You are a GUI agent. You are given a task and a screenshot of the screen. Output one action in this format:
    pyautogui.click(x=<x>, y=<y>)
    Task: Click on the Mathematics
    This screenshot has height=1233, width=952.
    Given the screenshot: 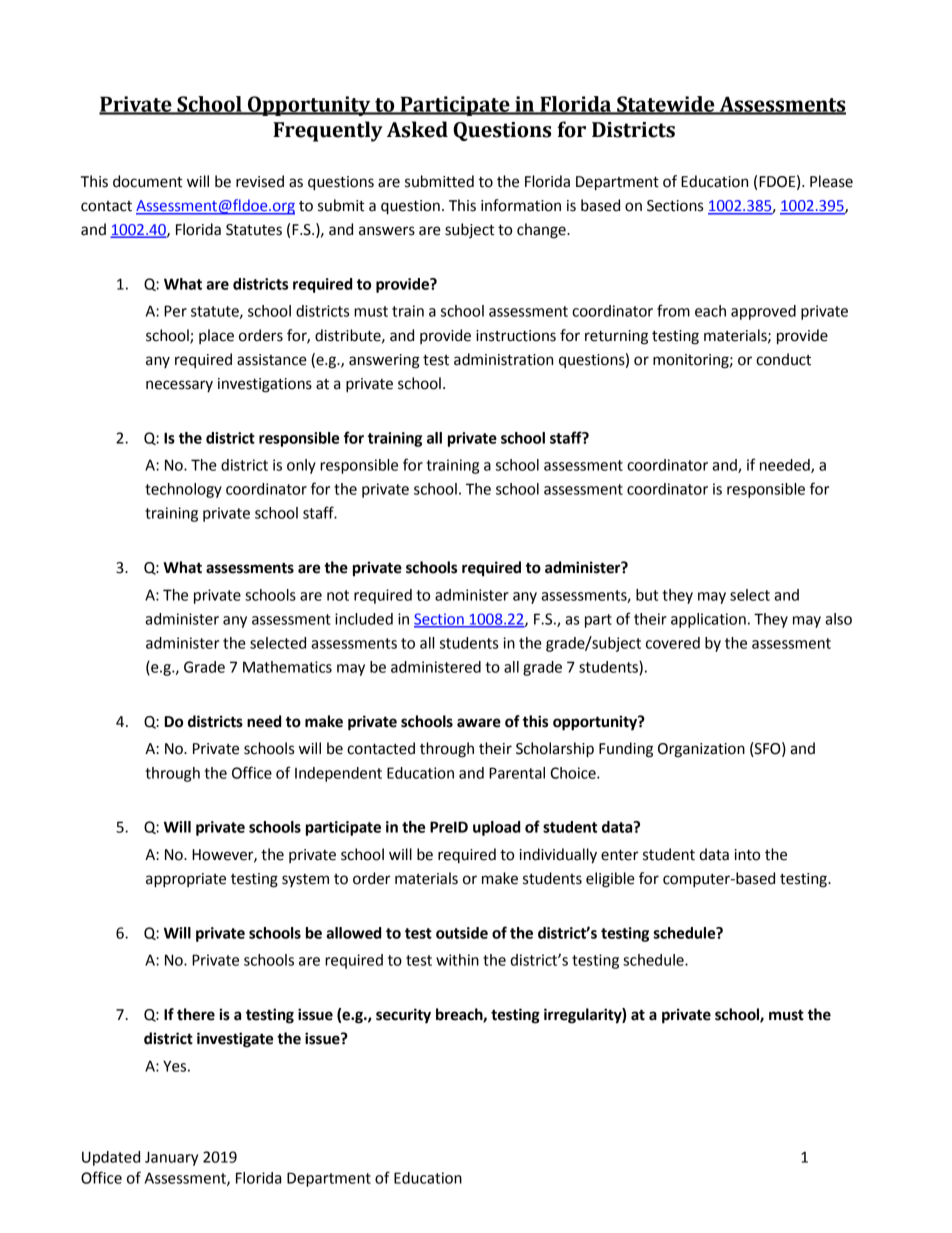 What is the action you would take?
    pyautogui.click(x=287, y=667)
